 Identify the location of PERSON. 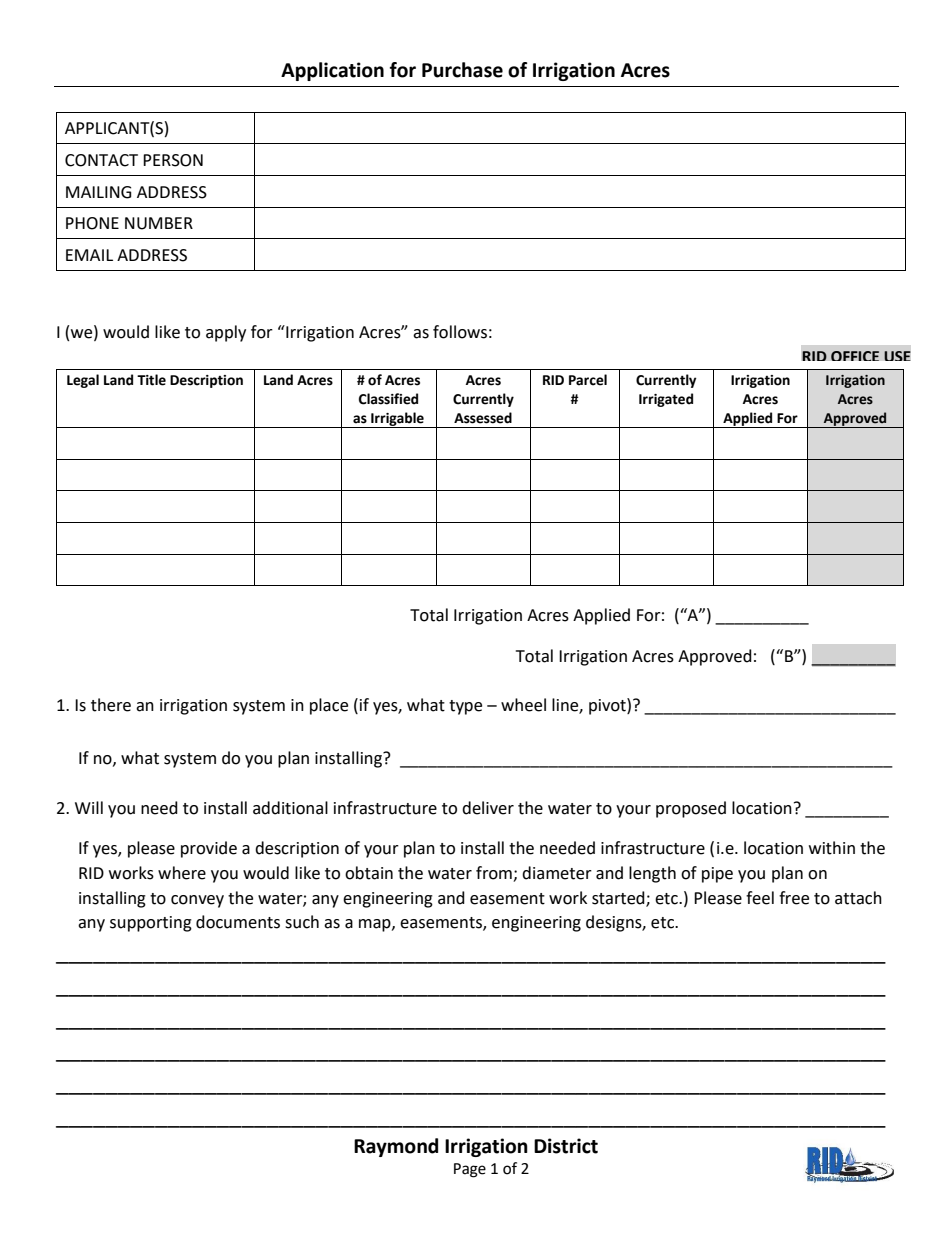
(173, 160).
